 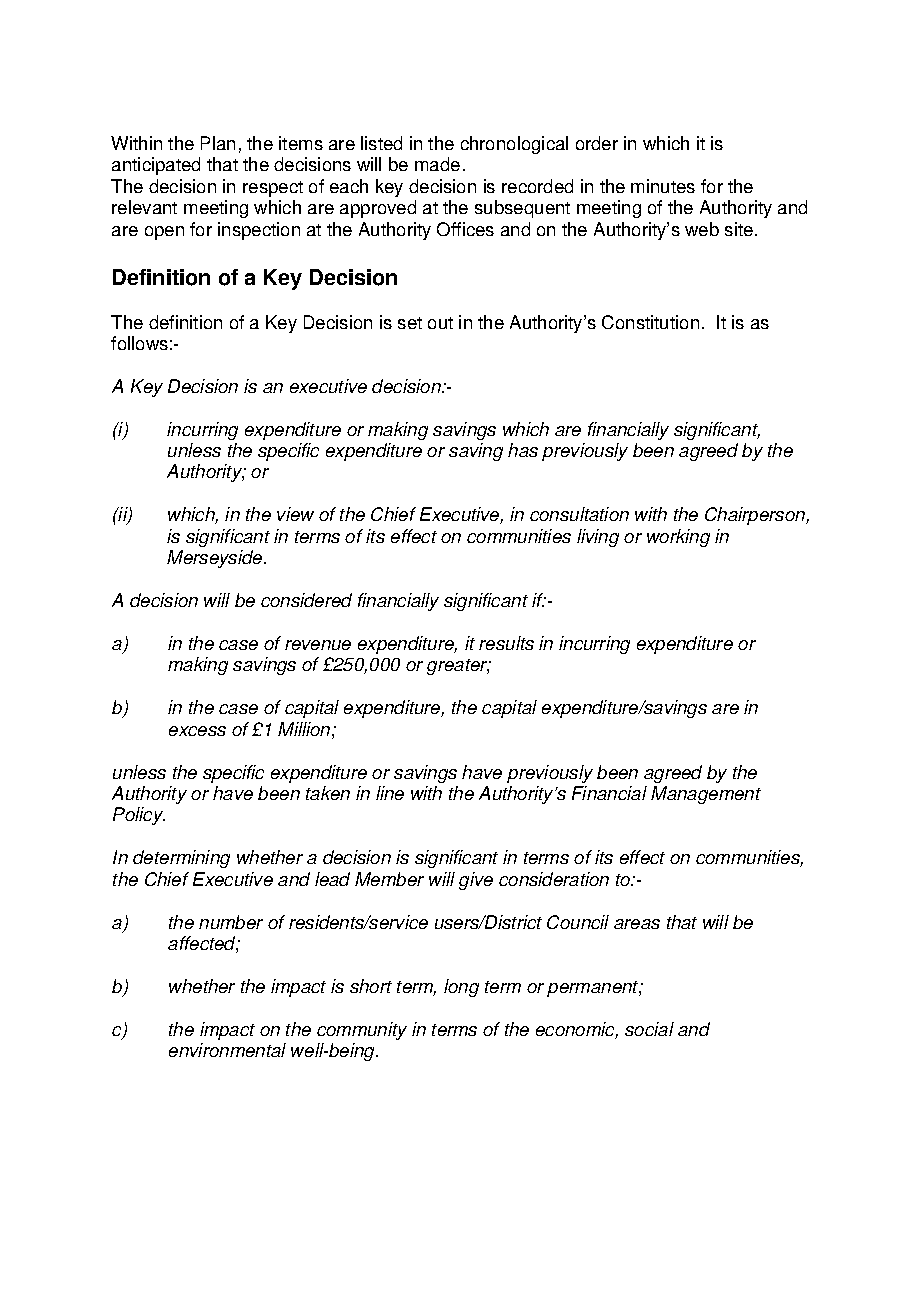 What do you see at coordinates (390, 793) in the screenshot?
I see `line` at bounding box center [390, 793].
